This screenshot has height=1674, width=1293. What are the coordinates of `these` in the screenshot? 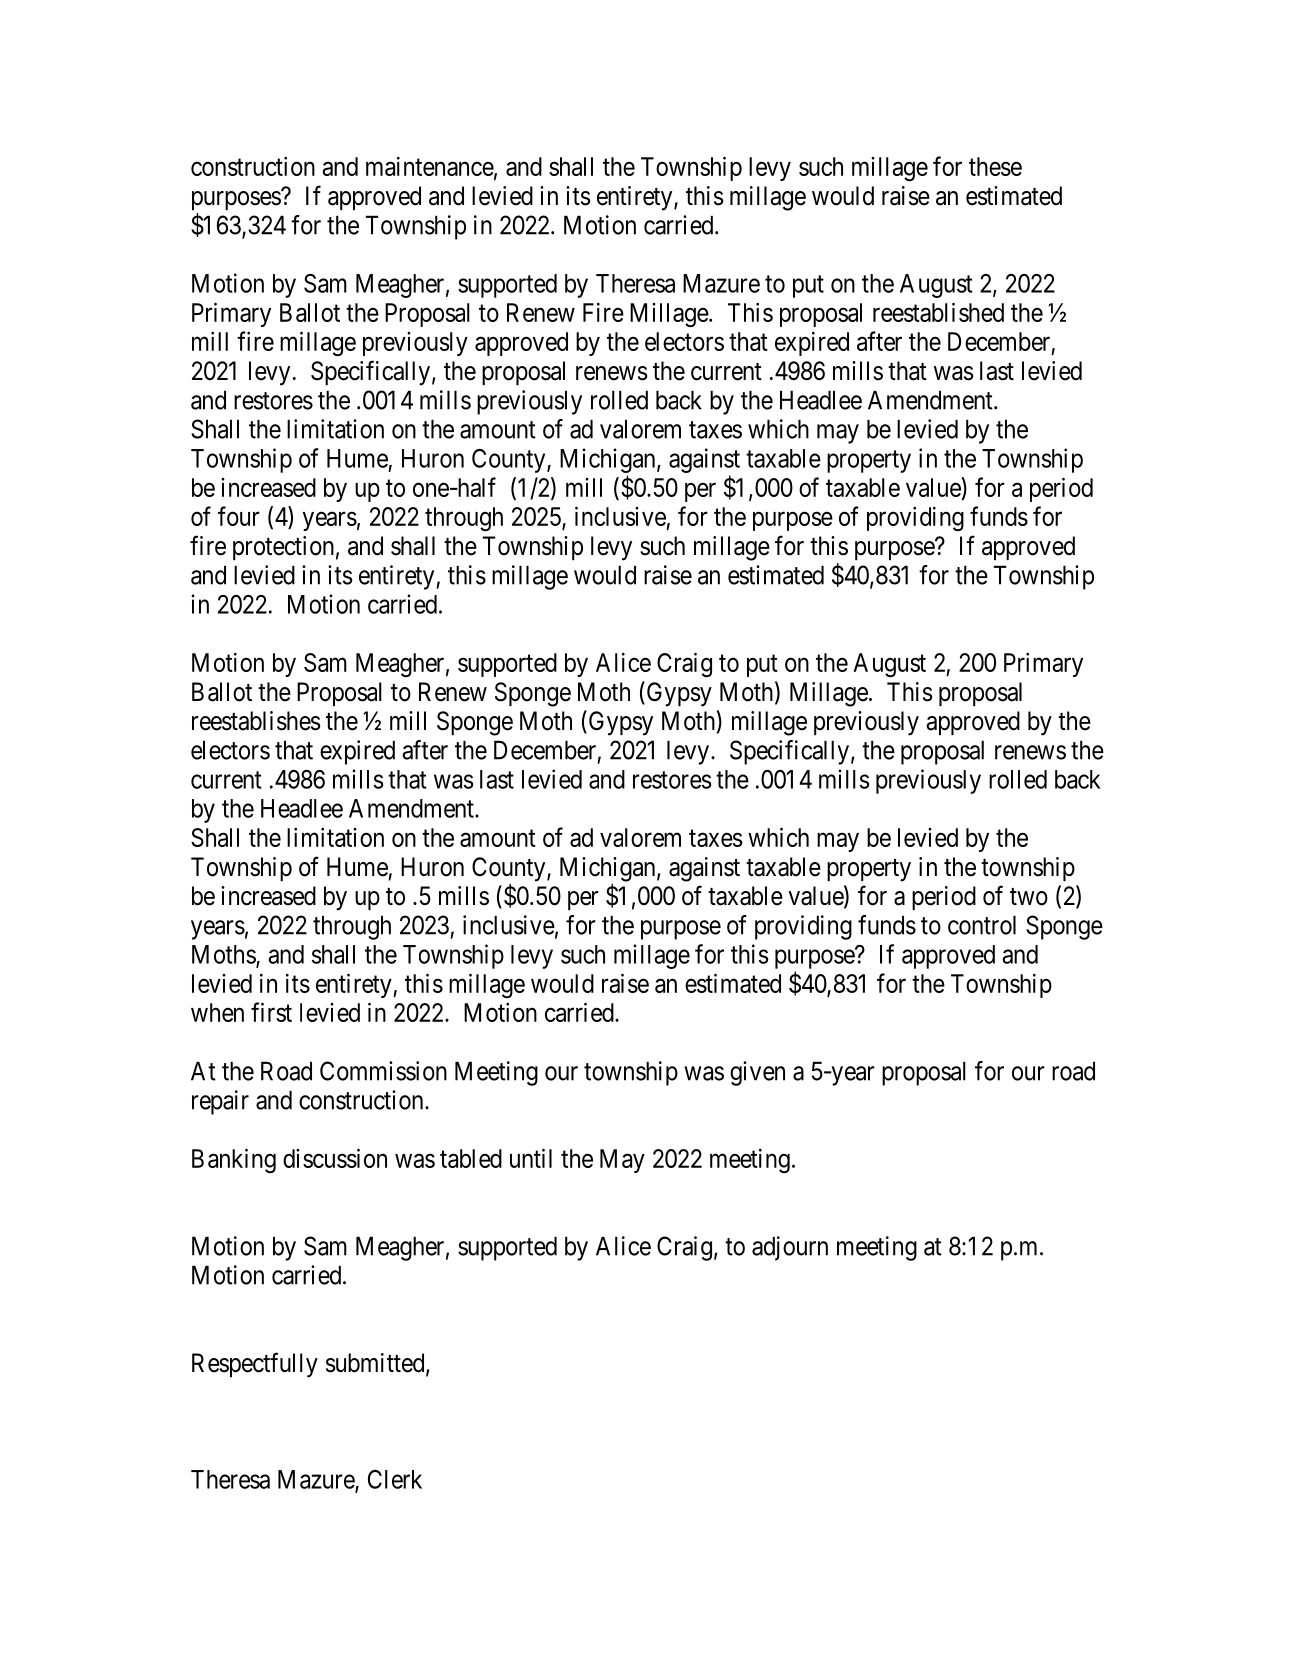 It's located at (995, 166).
